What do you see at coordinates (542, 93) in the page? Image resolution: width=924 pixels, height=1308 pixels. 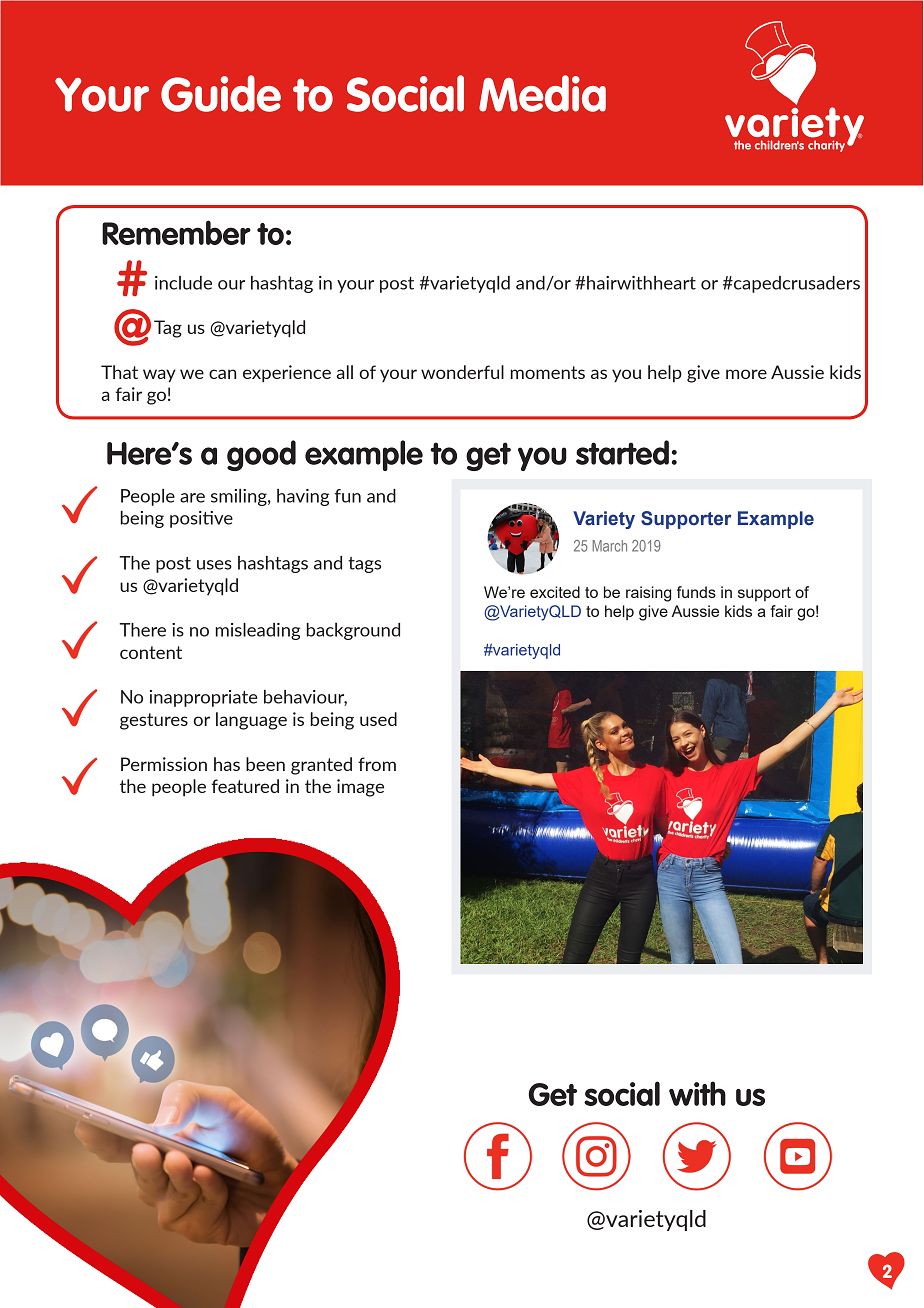 I see `Media` at bounding box center [542, 93].
